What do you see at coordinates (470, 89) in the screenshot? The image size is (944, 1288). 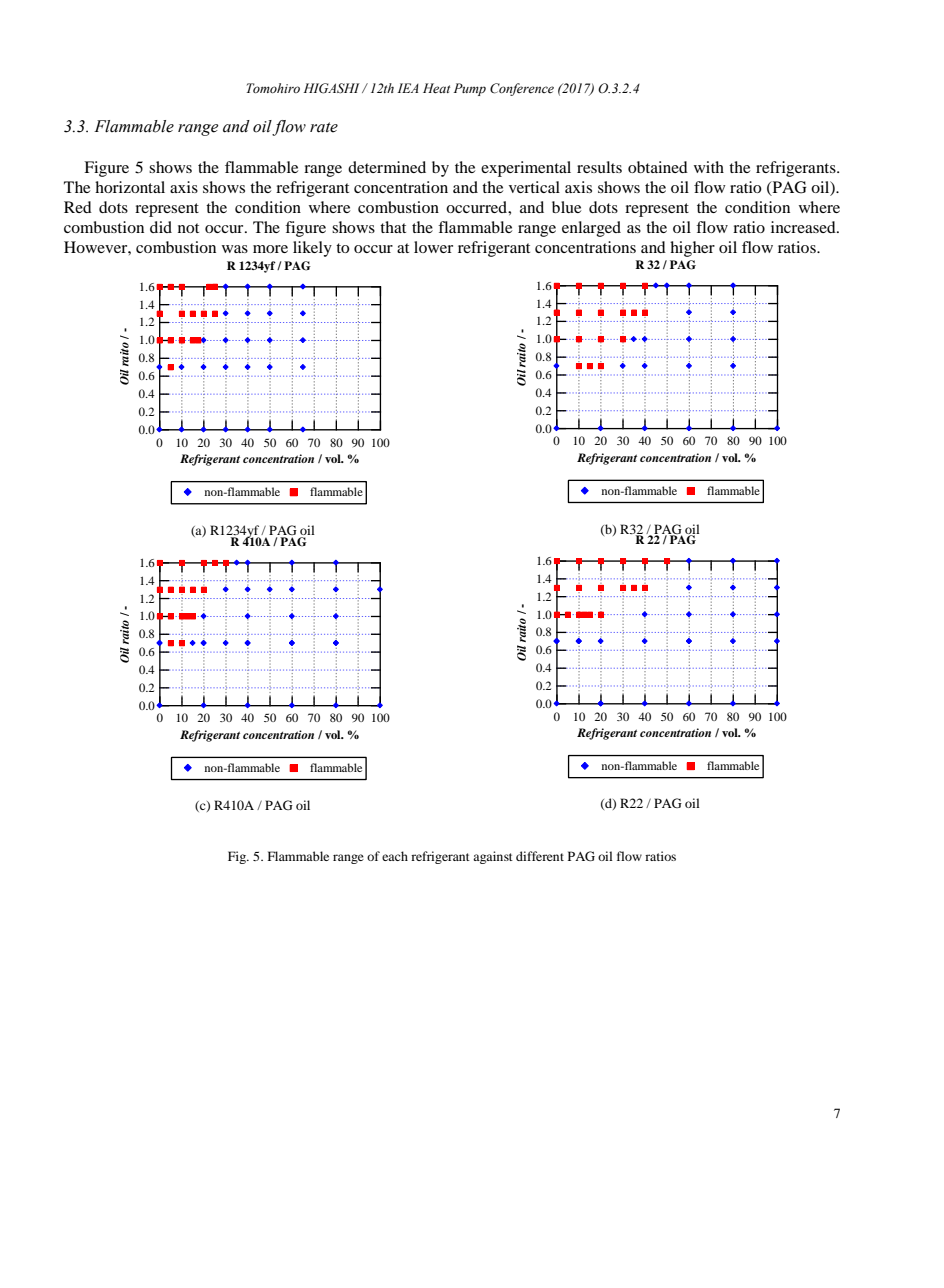 I see `Pump` at bounding box center [470, 89].
